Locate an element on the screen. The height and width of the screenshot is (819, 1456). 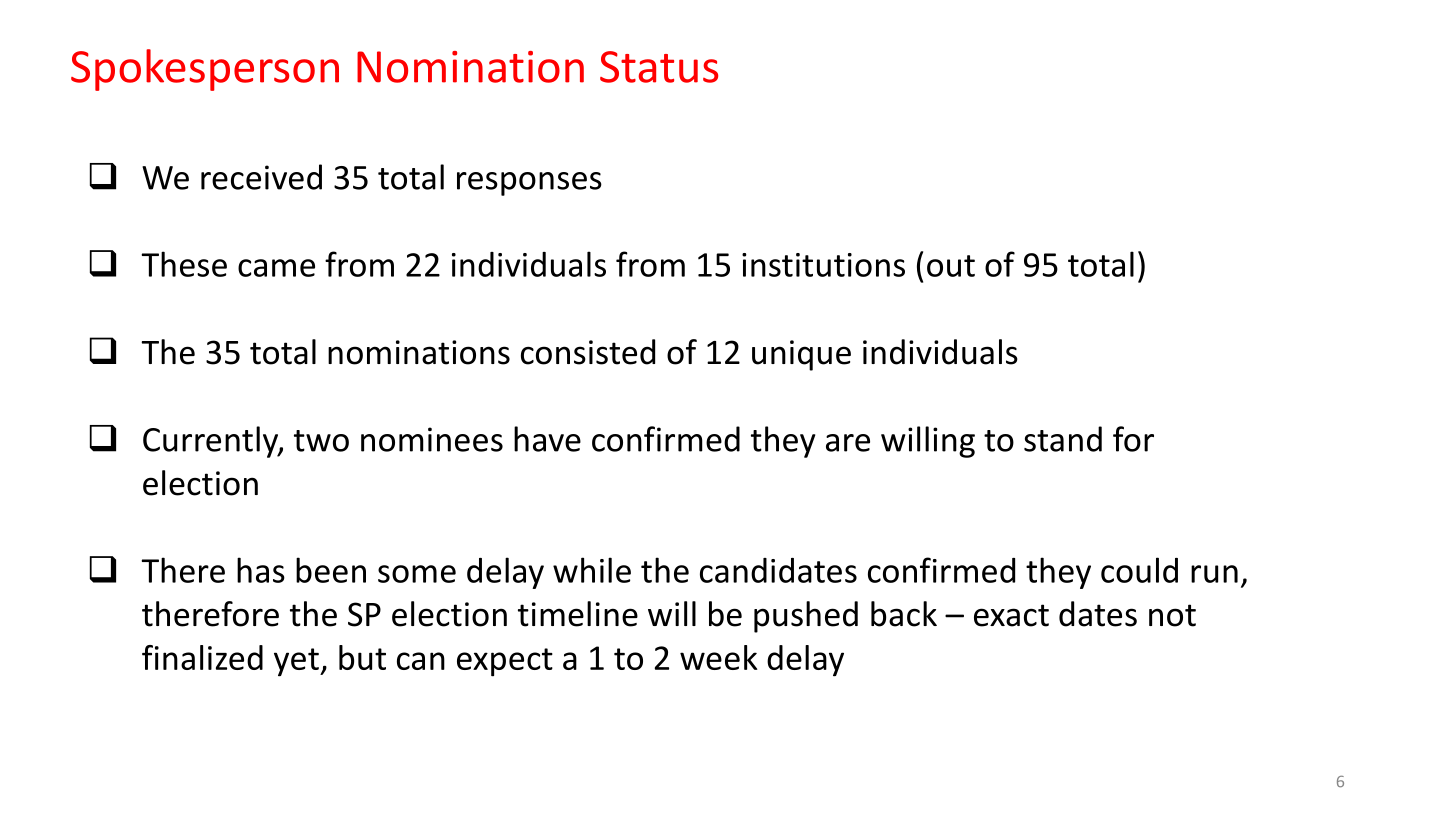
exact is located at coordinates (1011, 615).
